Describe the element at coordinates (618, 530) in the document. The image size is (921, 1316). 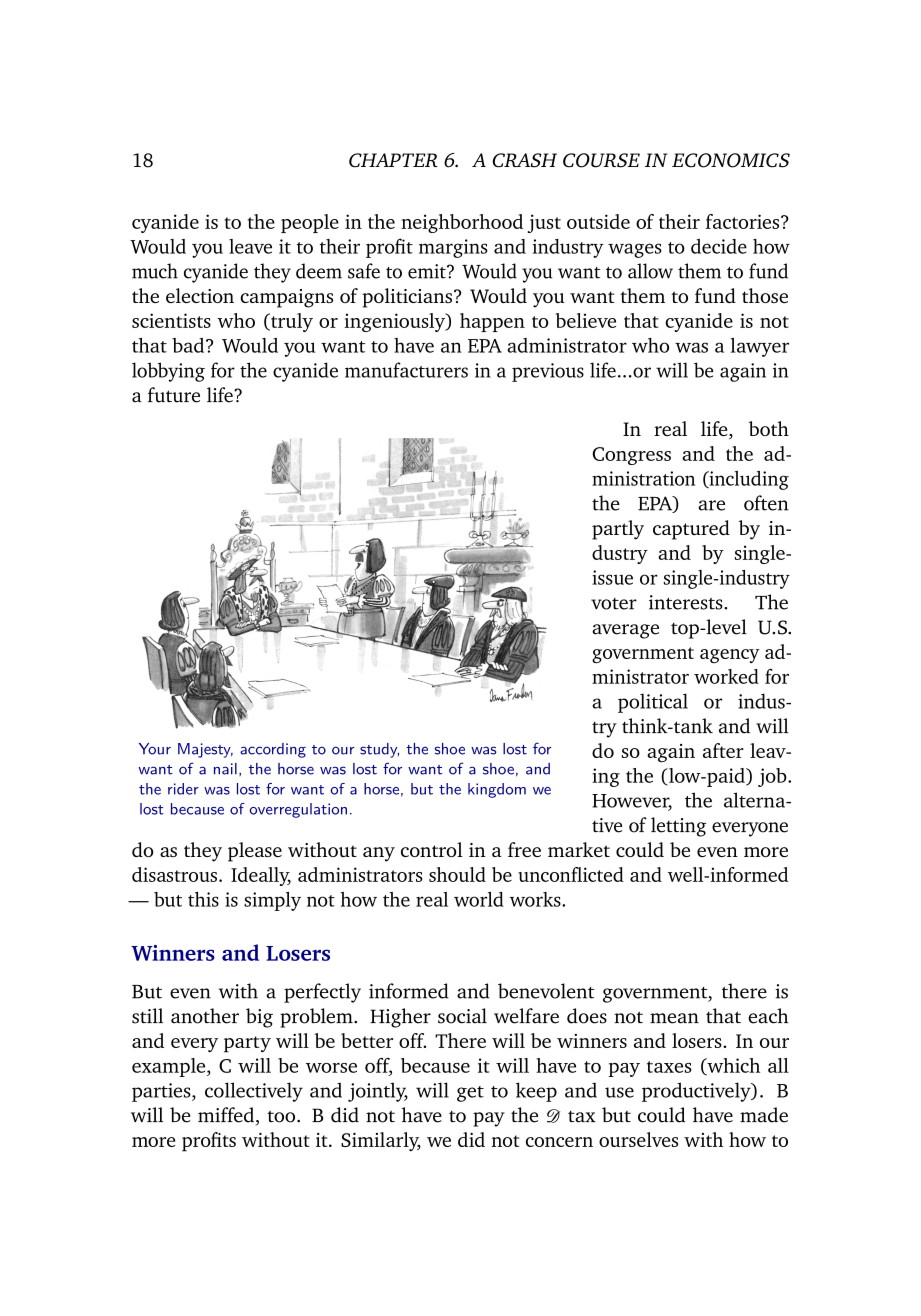
I see `partly` at that location.
